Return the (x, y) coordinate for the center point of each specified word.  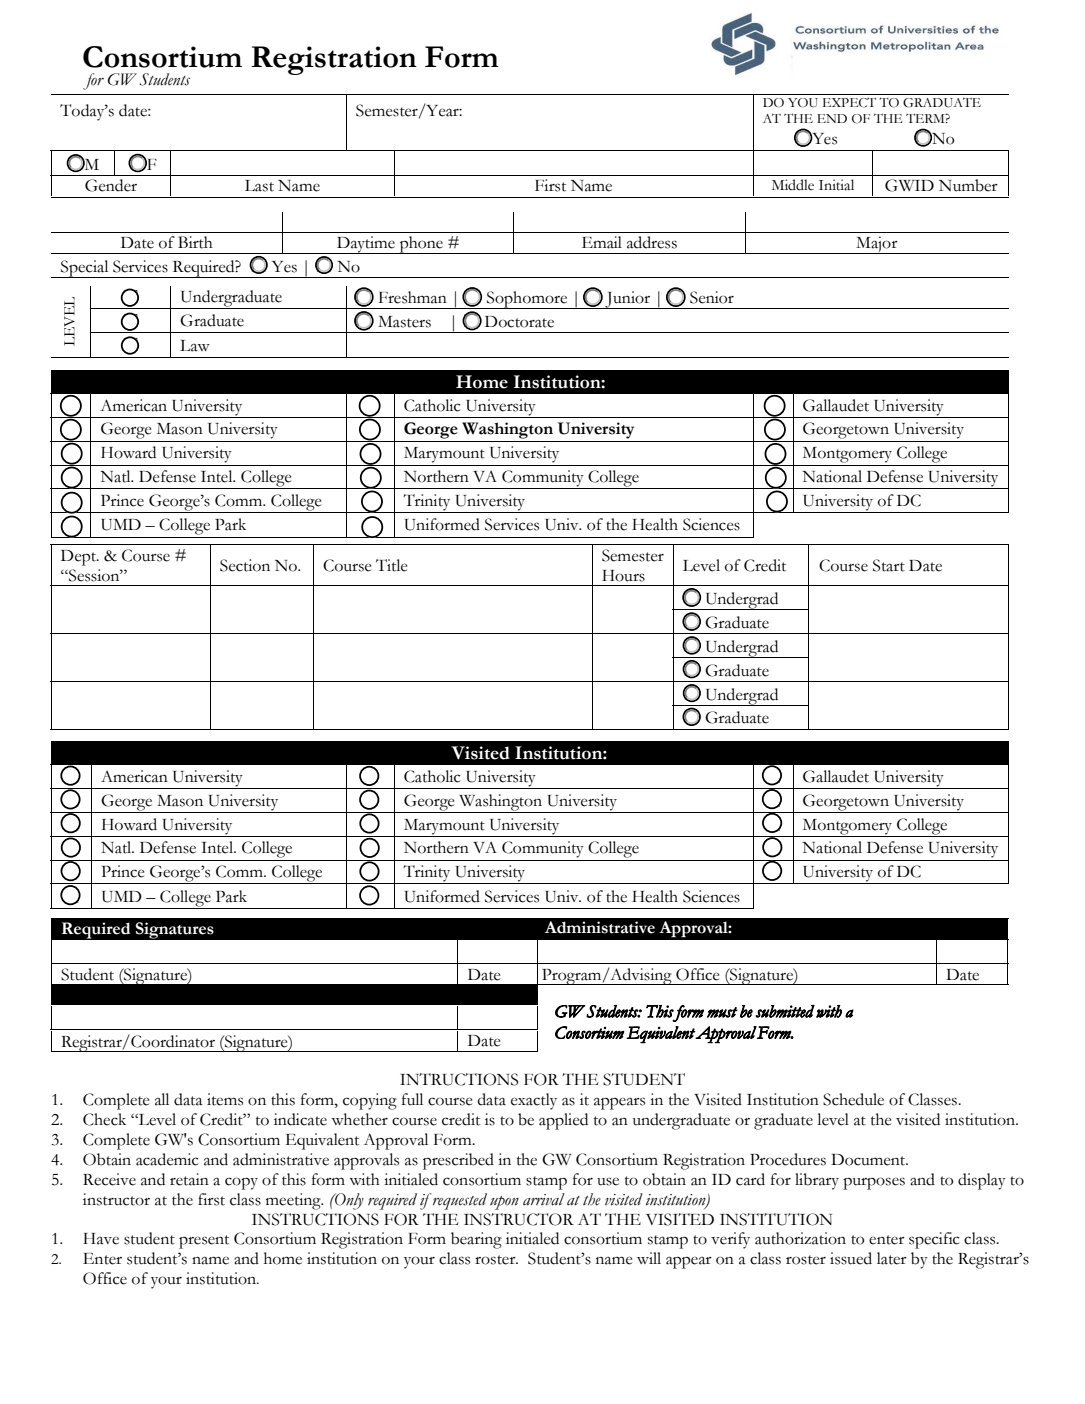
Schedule (853, 1099)
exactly (534, 1101)
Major (877, 245)
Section (245, 565)
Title (391, 565)
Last (259, 186)
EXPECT (849, 103)
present (204, 1242)
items (225, 1099)
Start (889, 565)
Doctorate (519, 322)
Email (602, 242)
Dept (80, 558)
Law (195, 346)
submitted (785, 1011)
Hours (623, 576)
